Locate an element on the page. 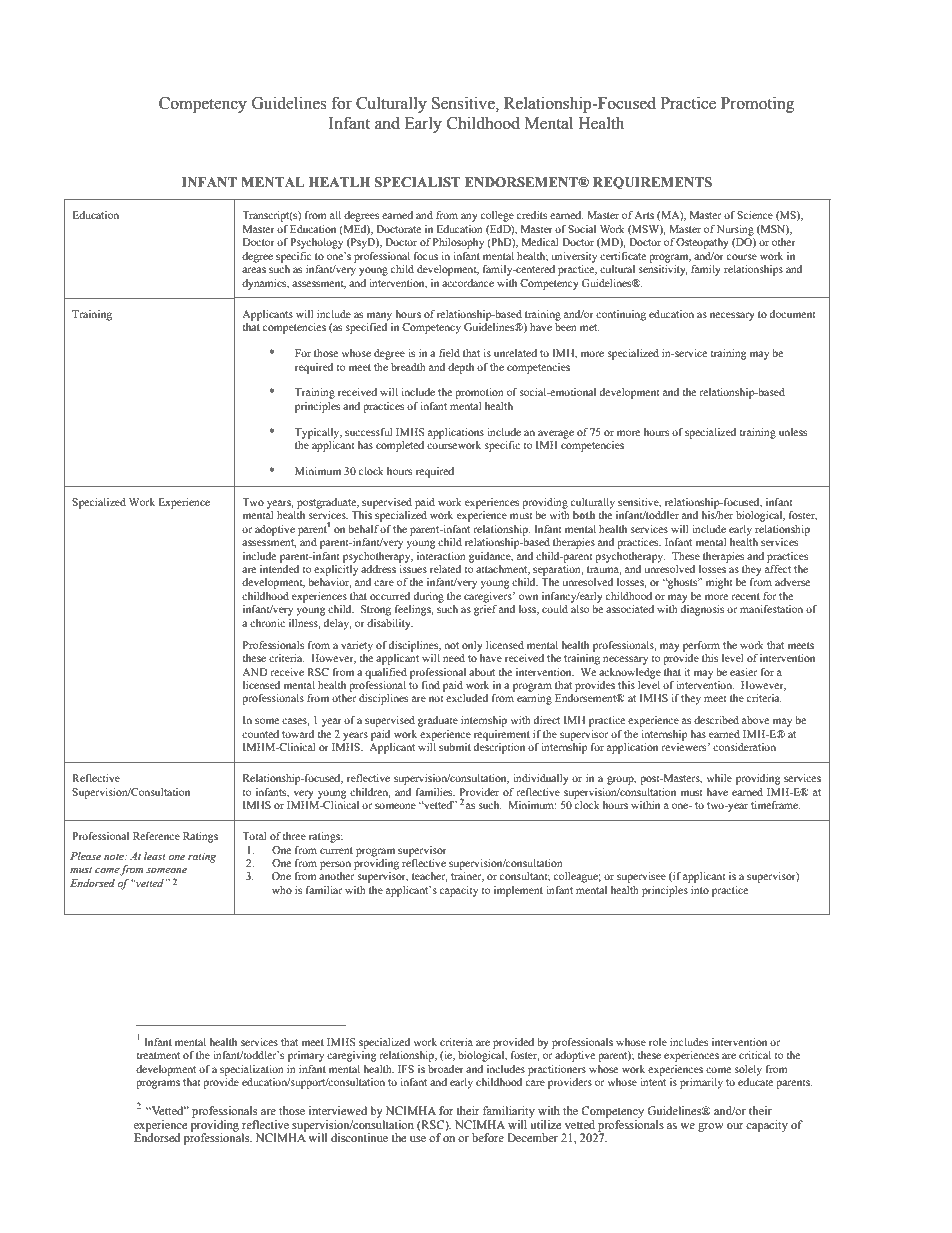 Image resolution: width=952 pixels, height=1233 pixels. broader is located at coordinates (446, 1069).
